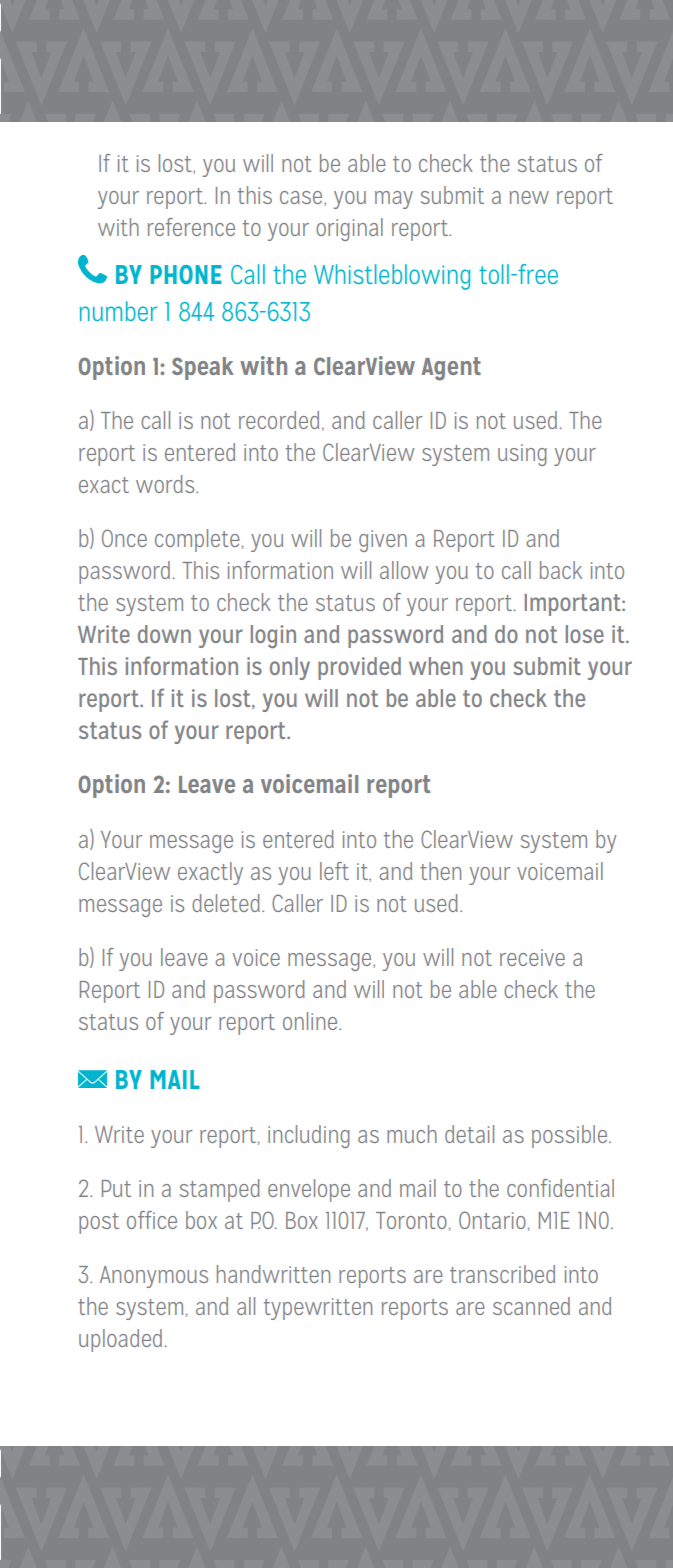 The height and width of the page is (1568, 673). I want to click on scanned, so click(531, 1306).
